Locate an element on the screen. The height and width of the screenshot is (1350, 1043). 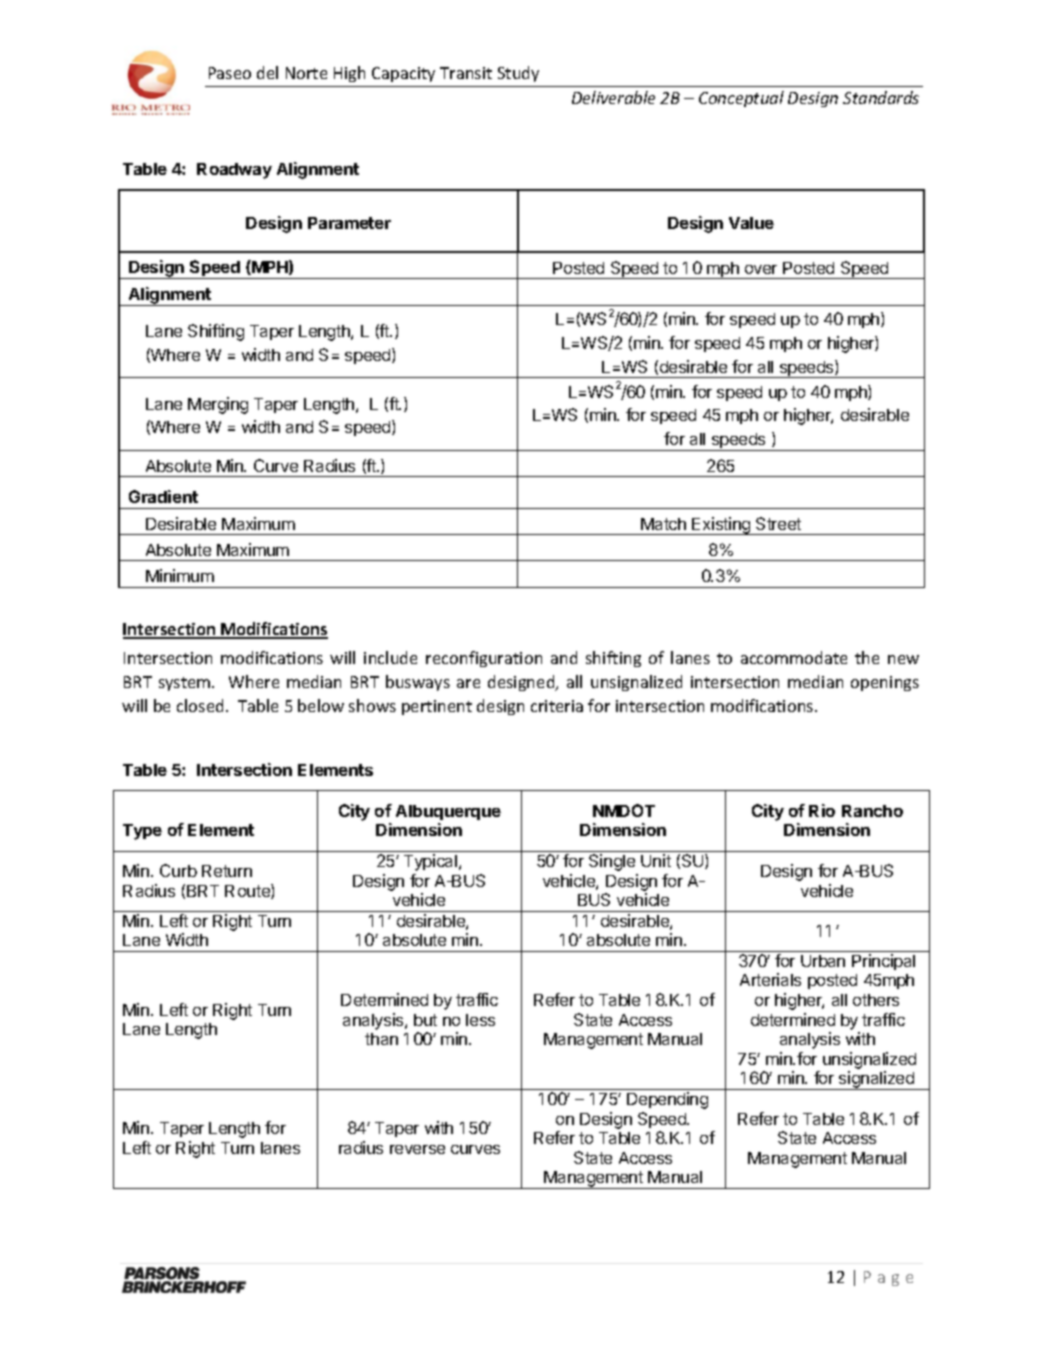
Minimum is located at coordinates (180, 575).
